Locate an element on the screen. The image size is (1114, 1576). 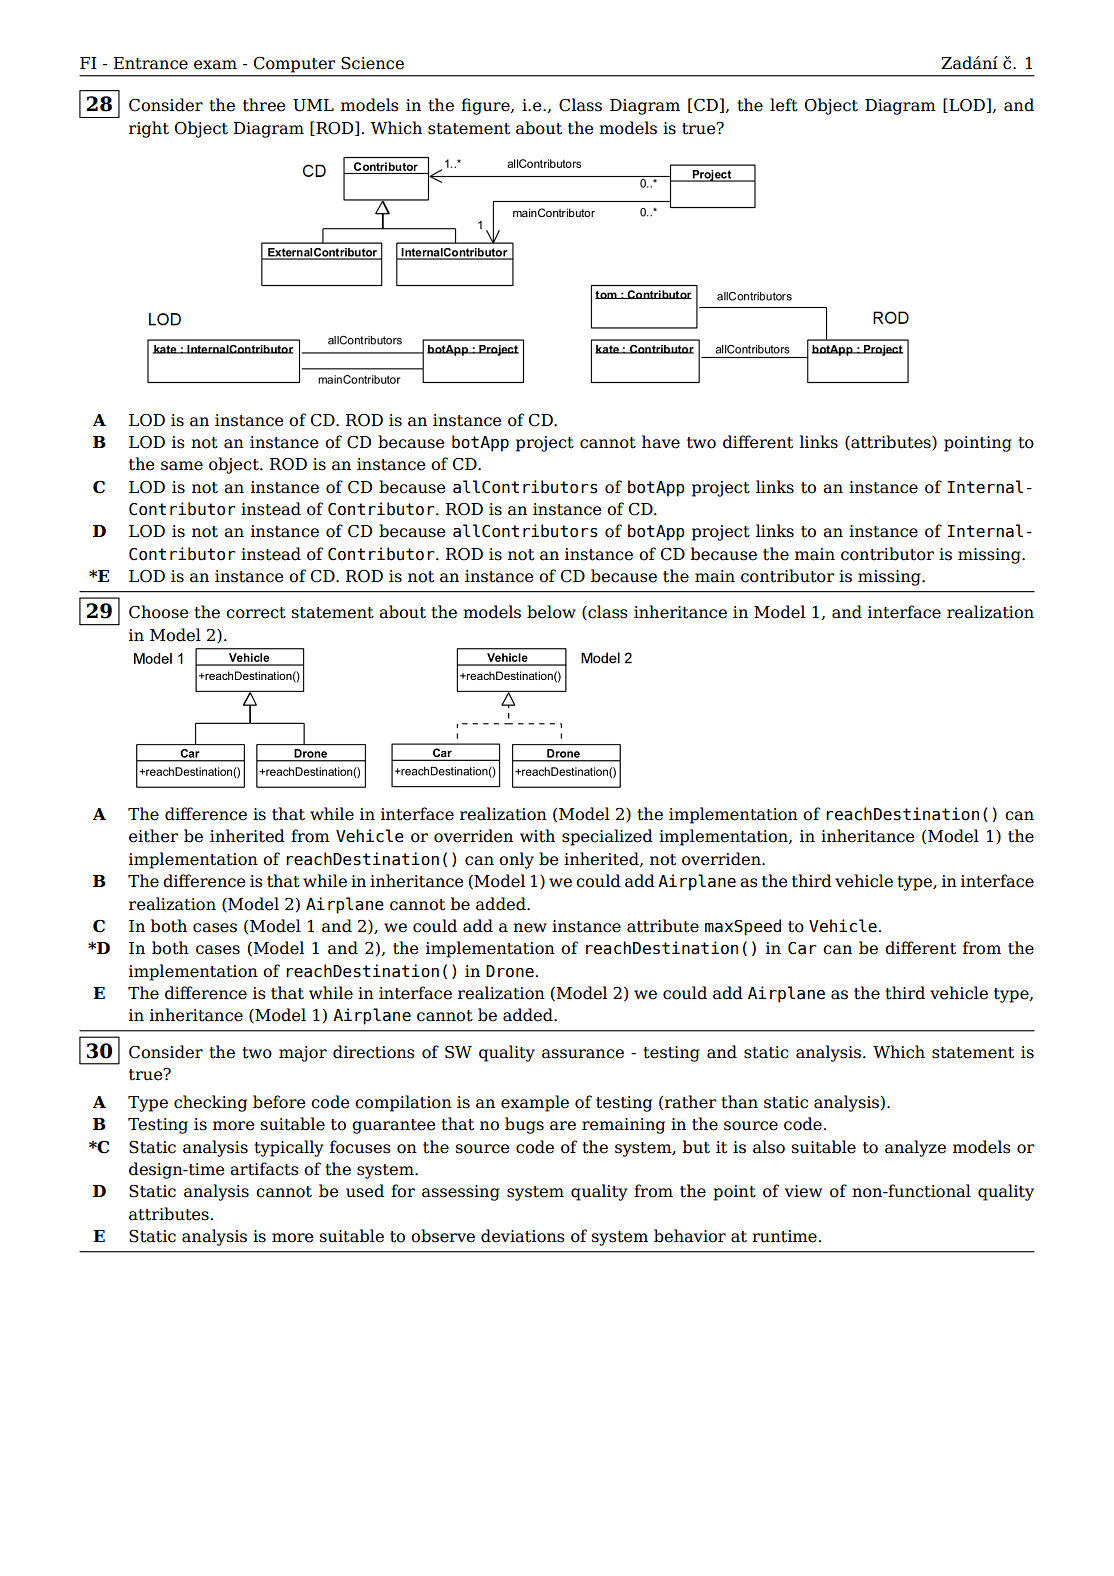
left is located at coordinates (784, 105).
